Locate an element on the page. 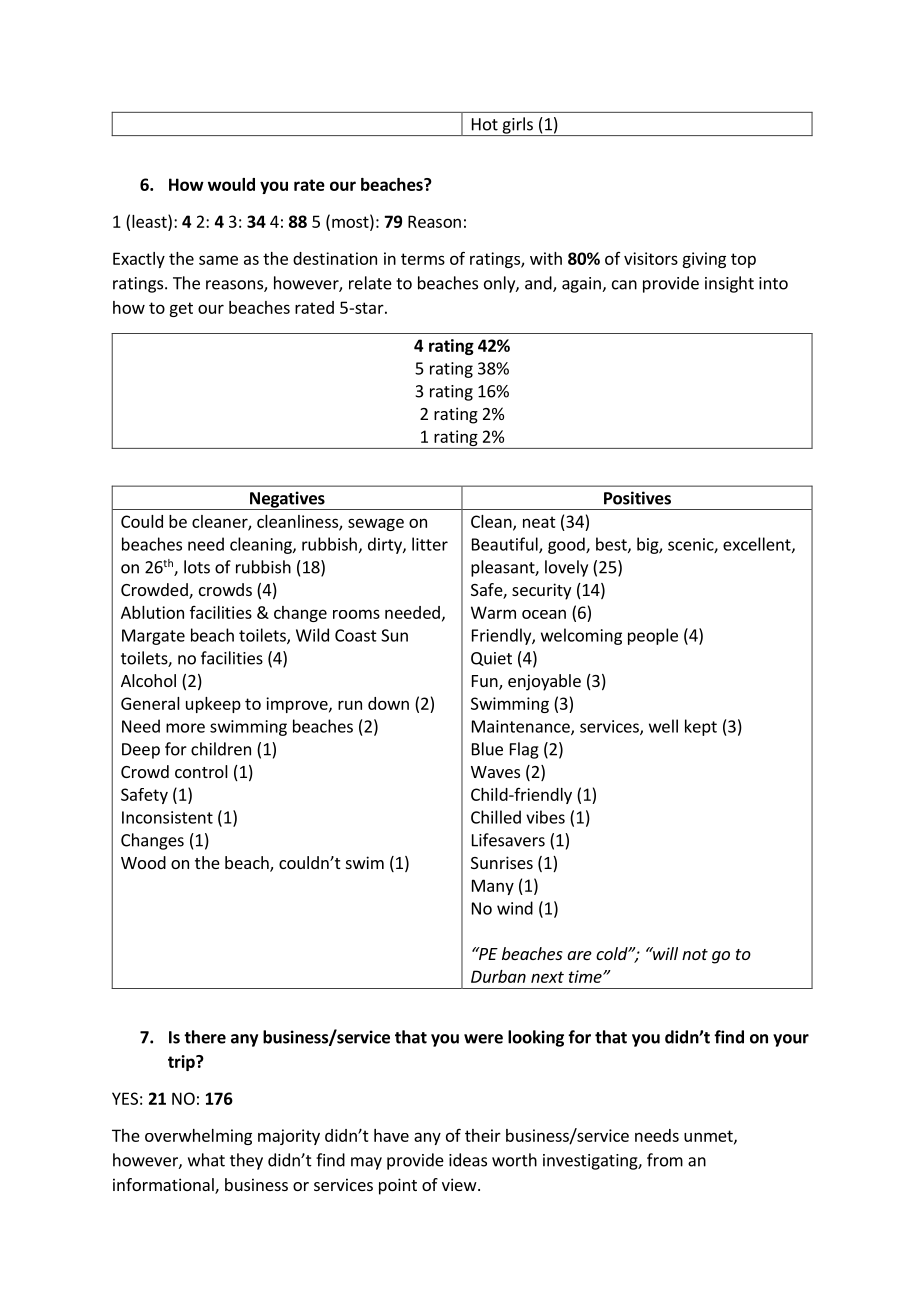 The width and height of the document is (924, 1308). what is located at coordinates (206, 1160).
